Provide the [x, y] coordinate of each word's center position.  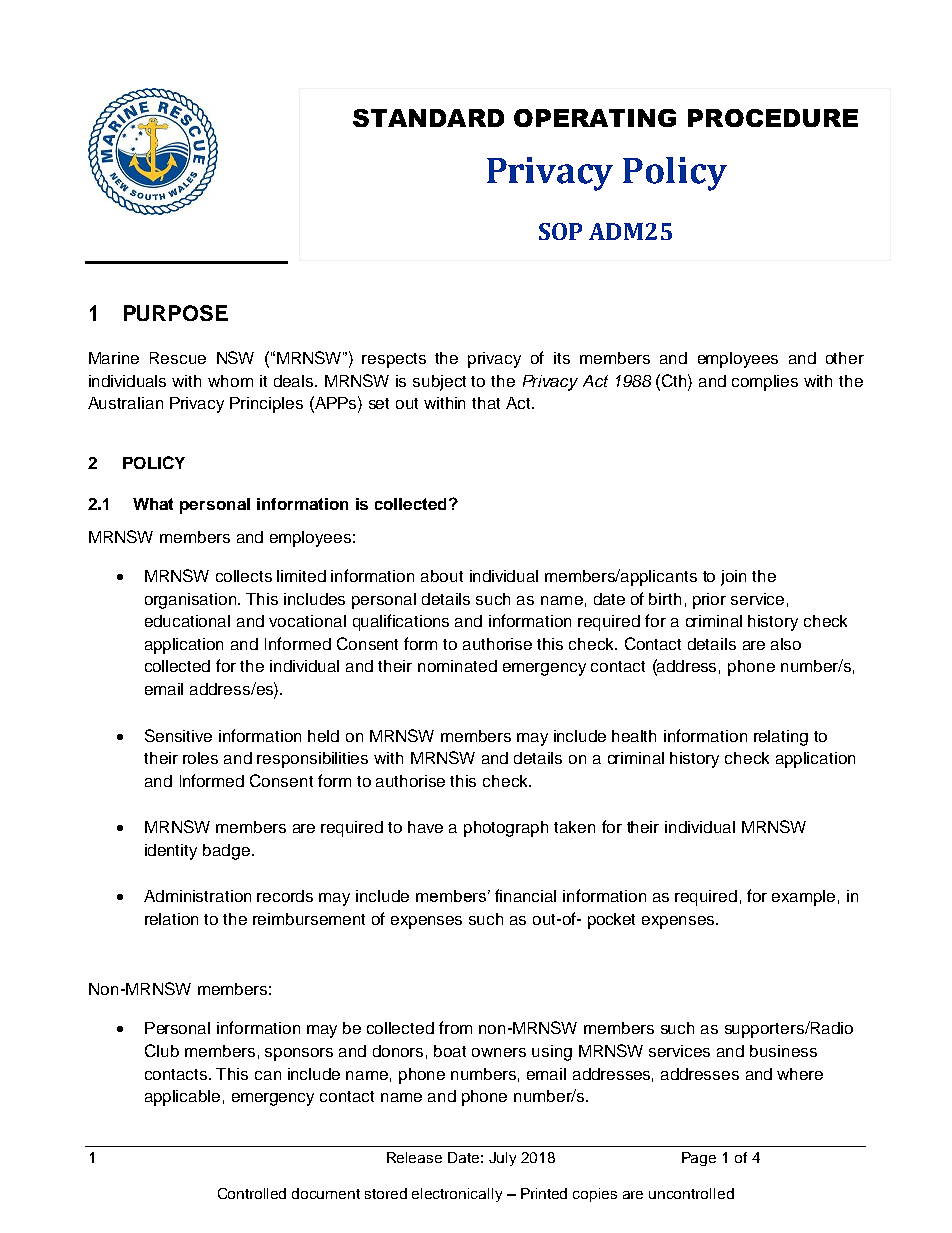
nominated [457, 666]
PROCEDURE [773, 118]
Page [699, 1159]
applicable [182, 1098]
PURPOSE [176, 313]
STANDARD [428, 118]
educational [187, 621]
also [786, 644]
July [502, 1159]
